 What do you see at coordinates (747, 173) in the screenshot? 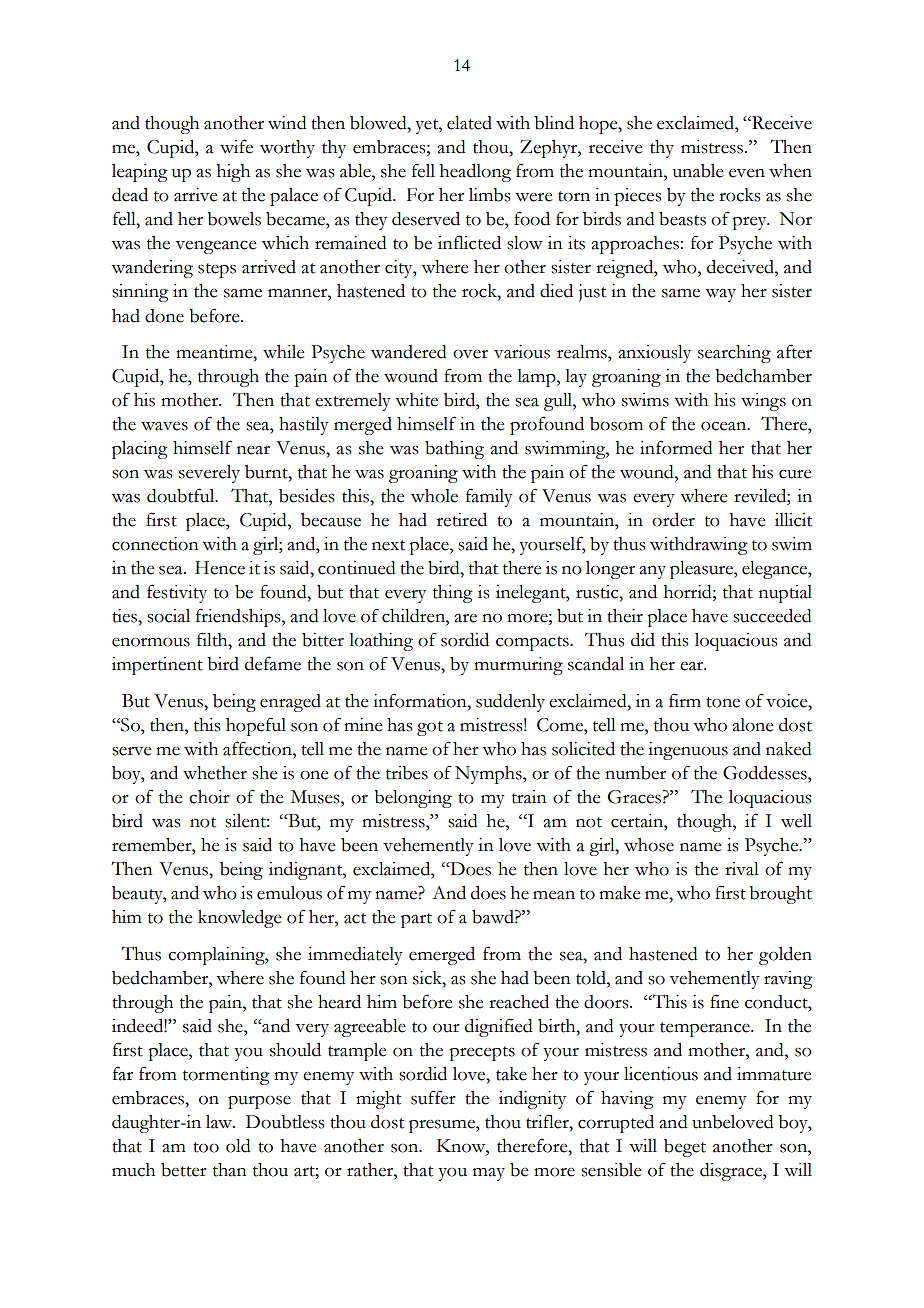
I see `even` at bounding box center [747, 173].
